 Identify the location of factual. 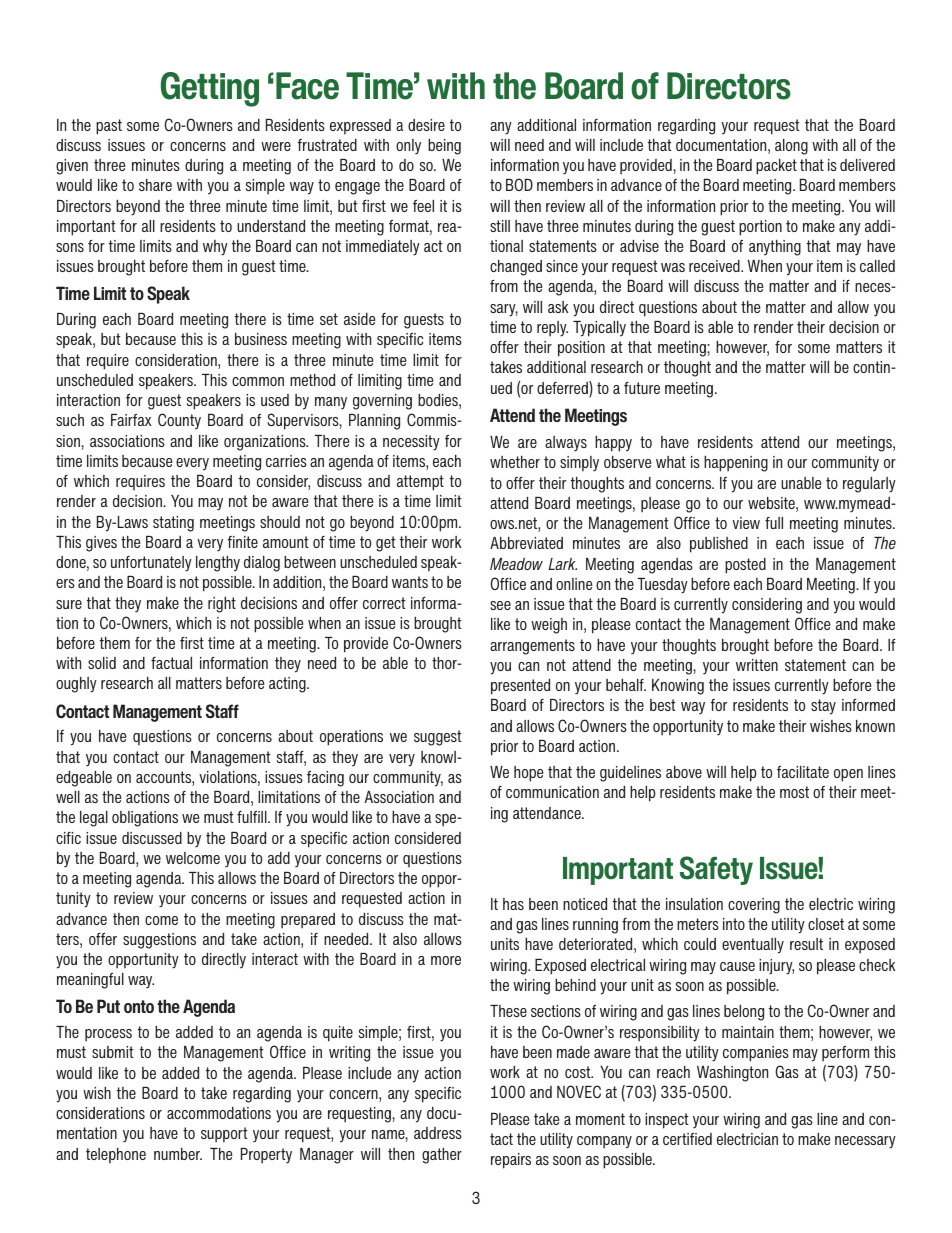
(171, 663).
